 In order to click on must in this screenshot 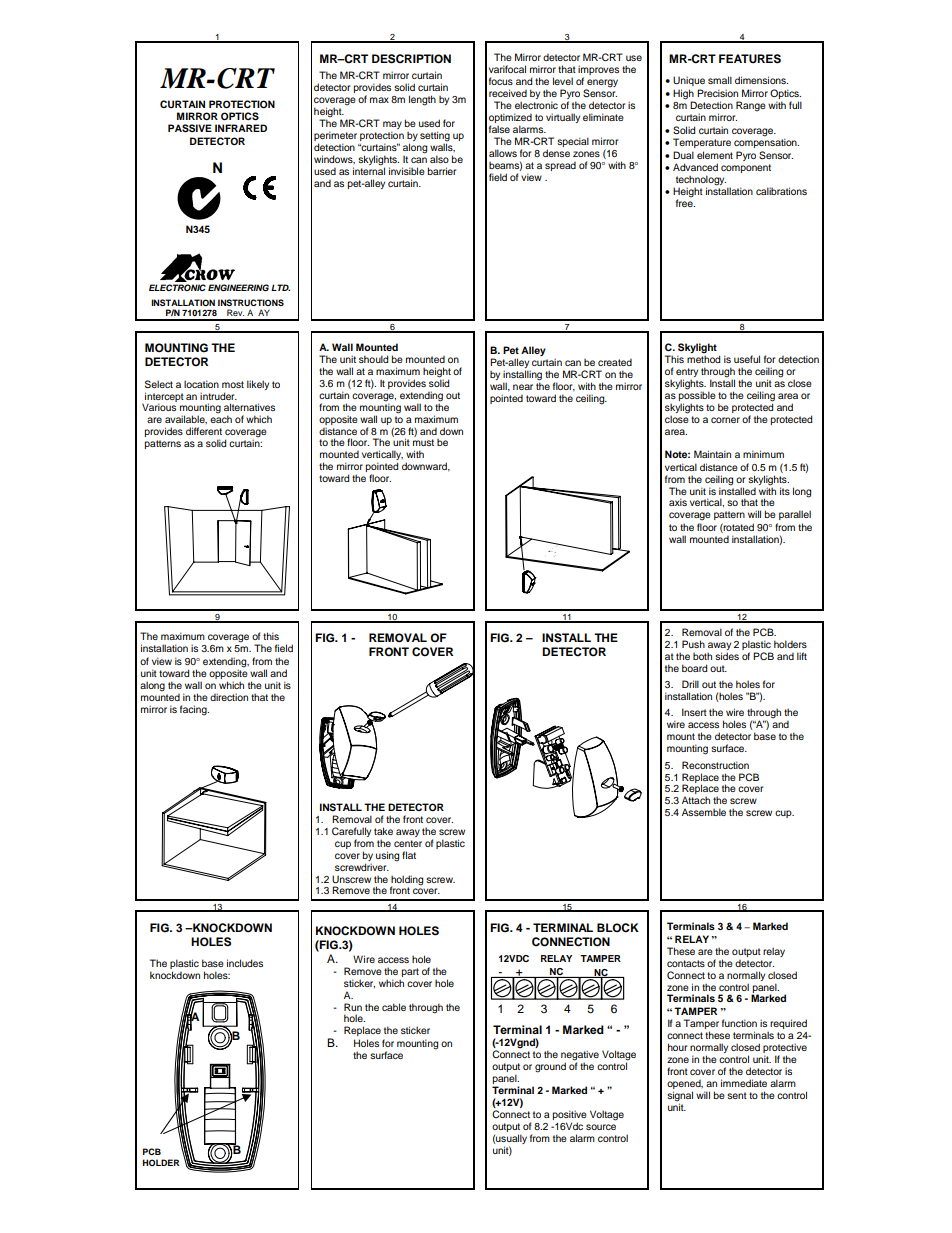, I will do `click(423, 442)`.
